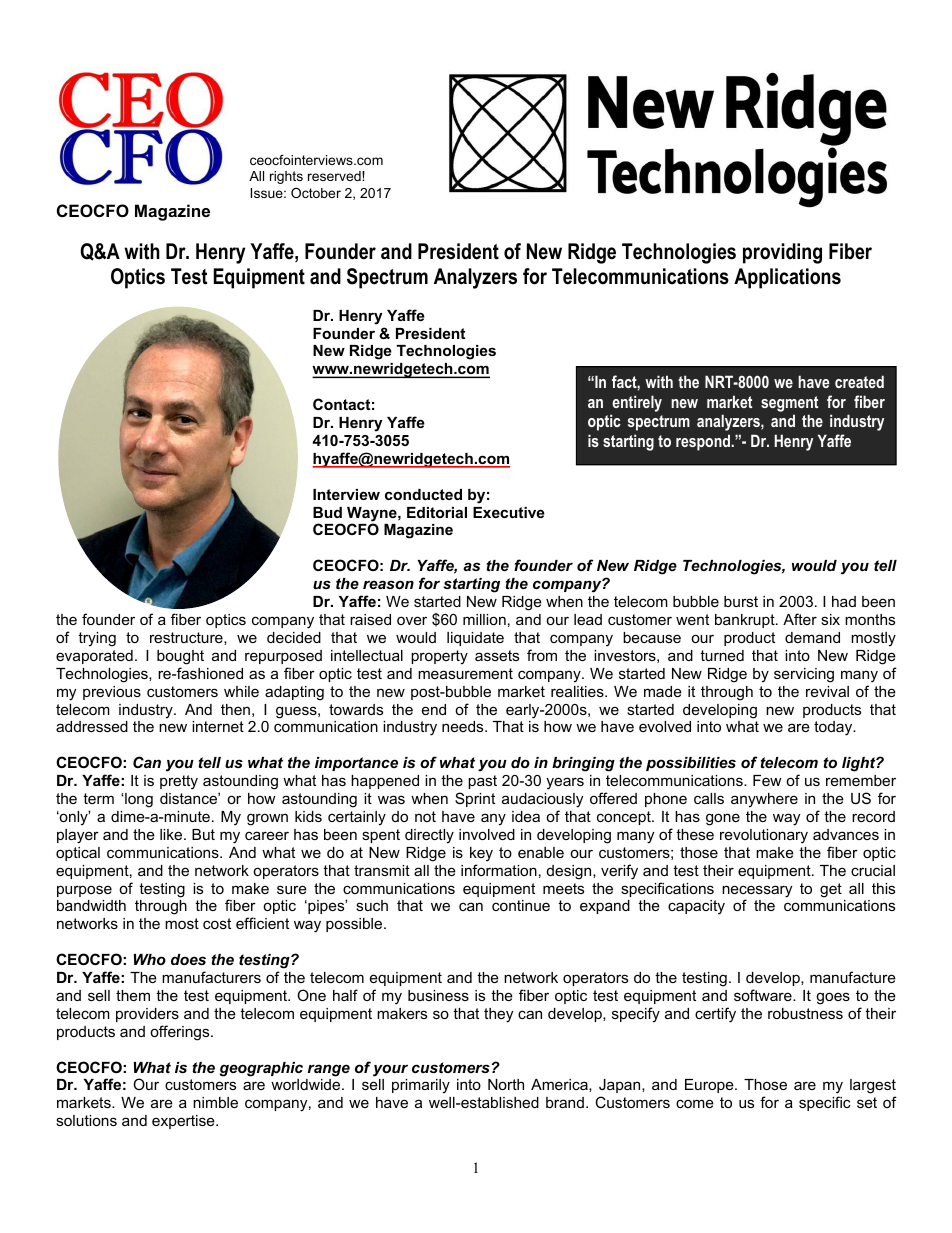 Image resolution: width=952 pixels, height=1233 pixels. Describe the element at coordinates (812, 637) in the document. I see `demand` at that location.
